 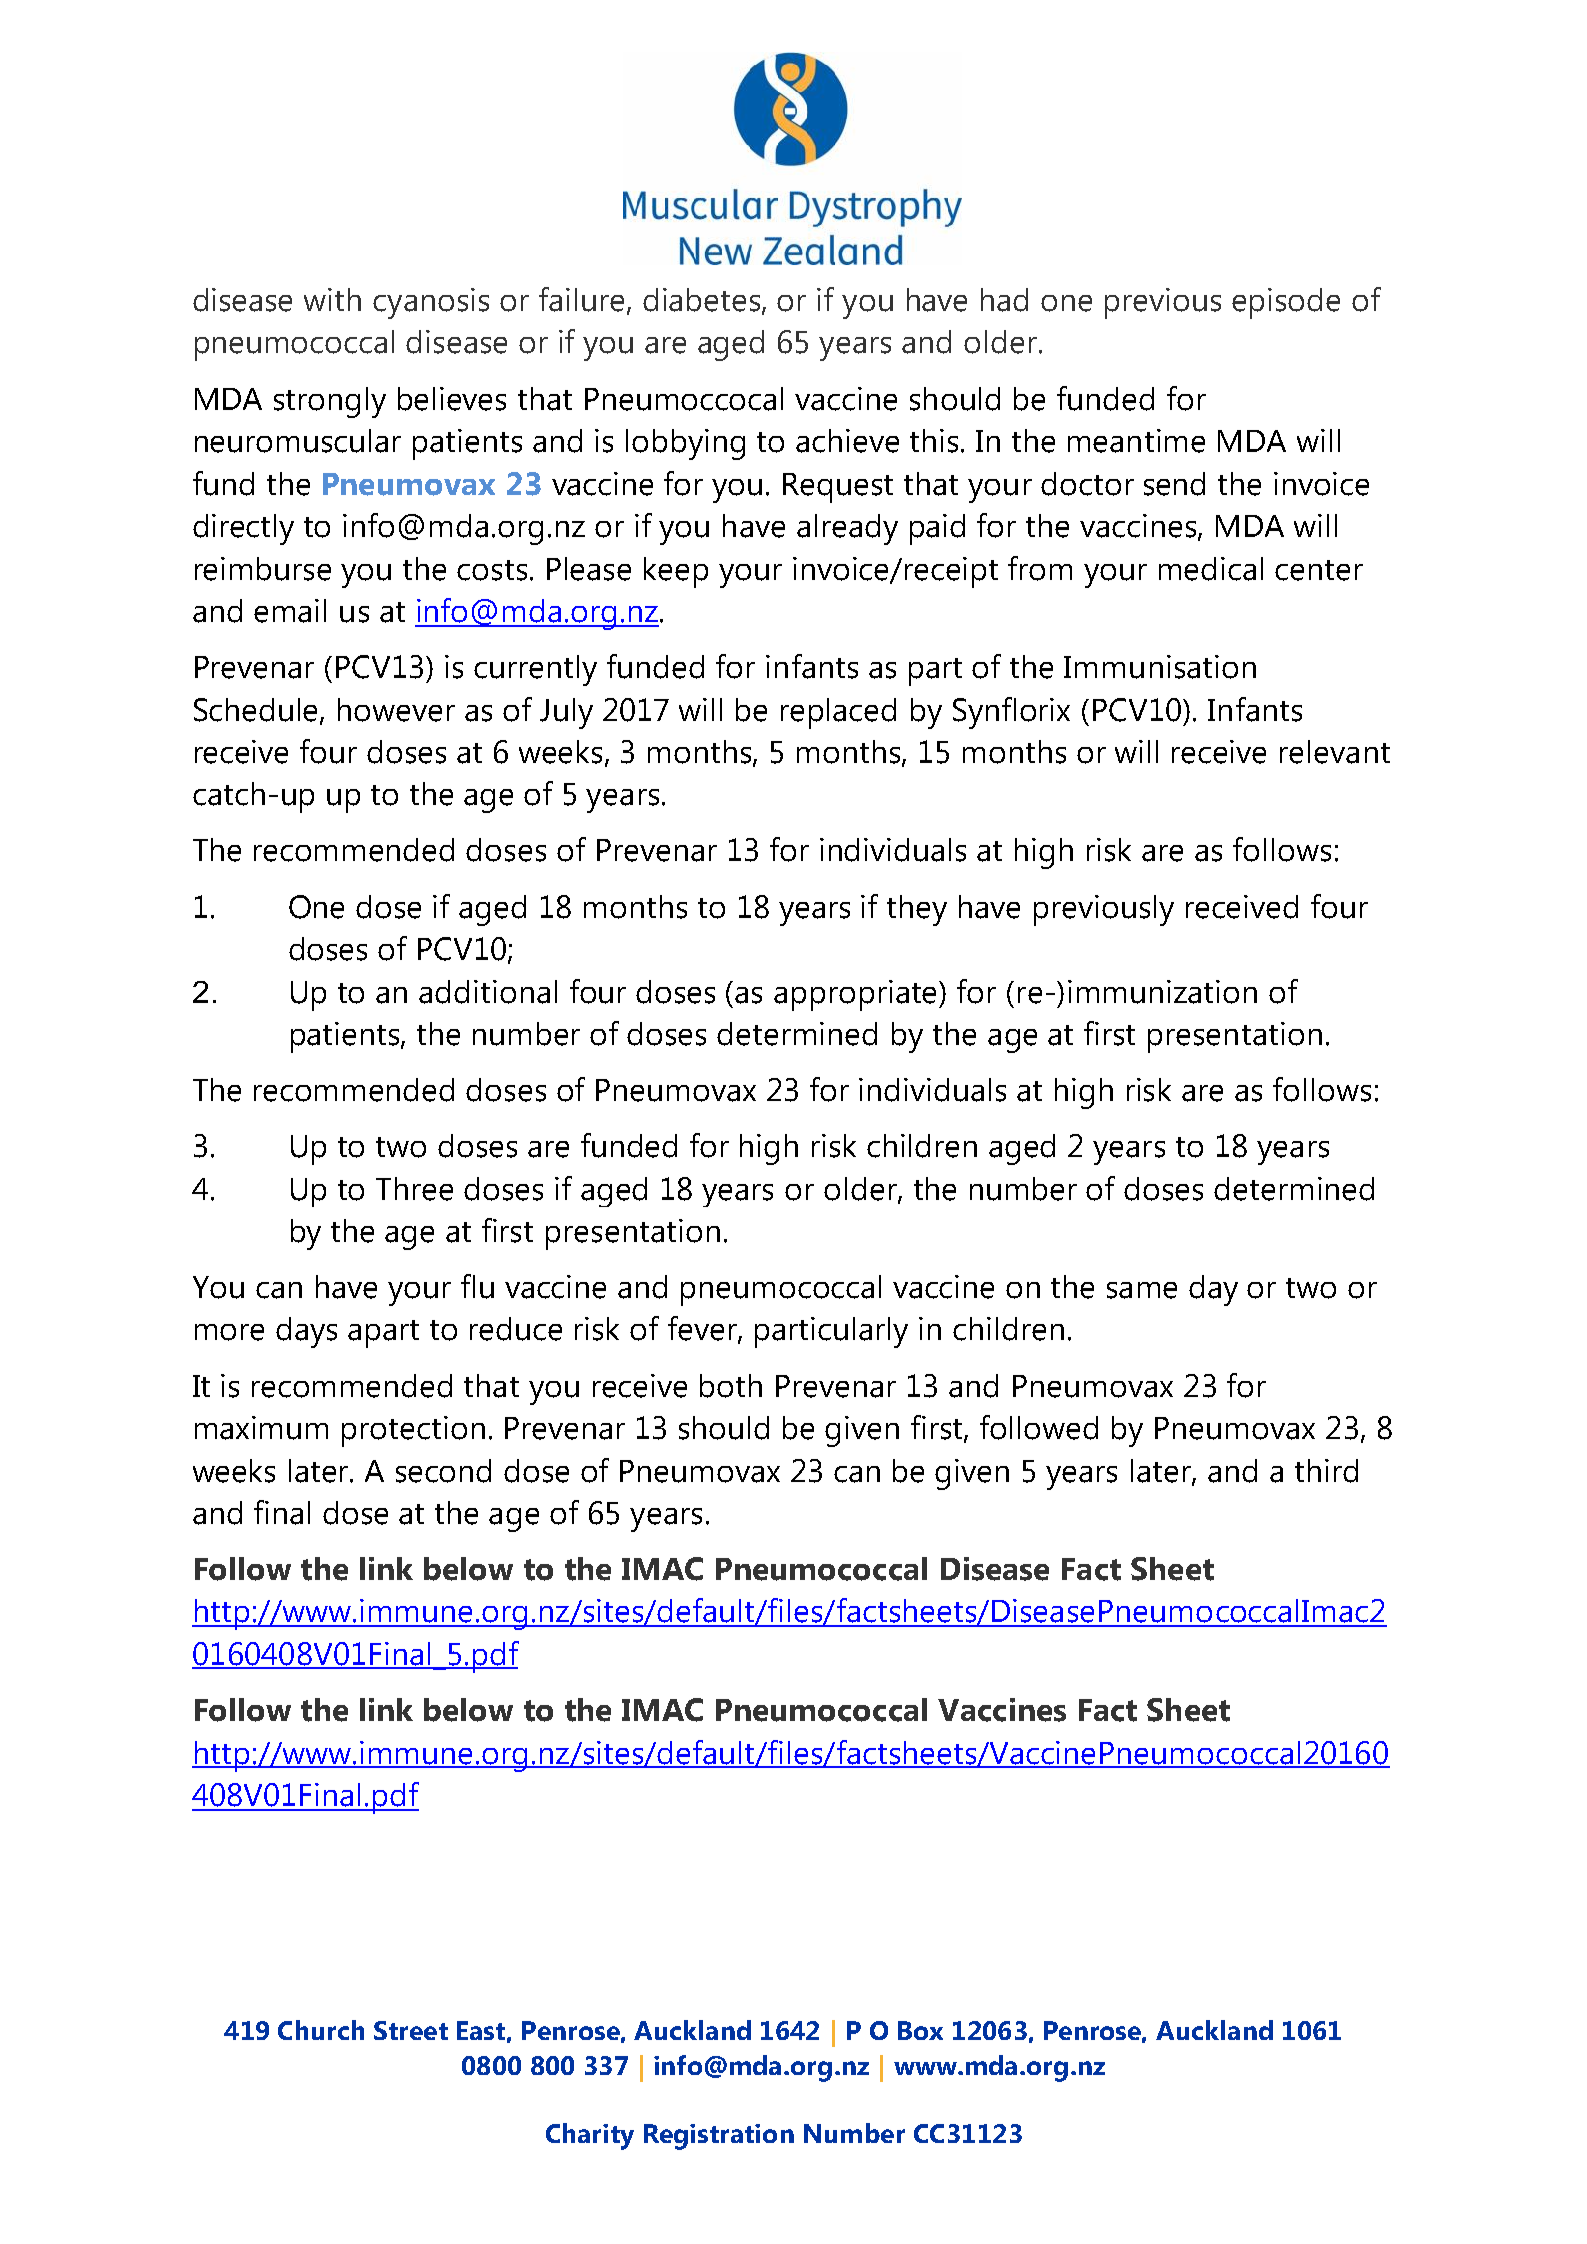 What do you see at coordinates (443, 1471) in the document?
I see `second` at bounding box center [443, 1471].
